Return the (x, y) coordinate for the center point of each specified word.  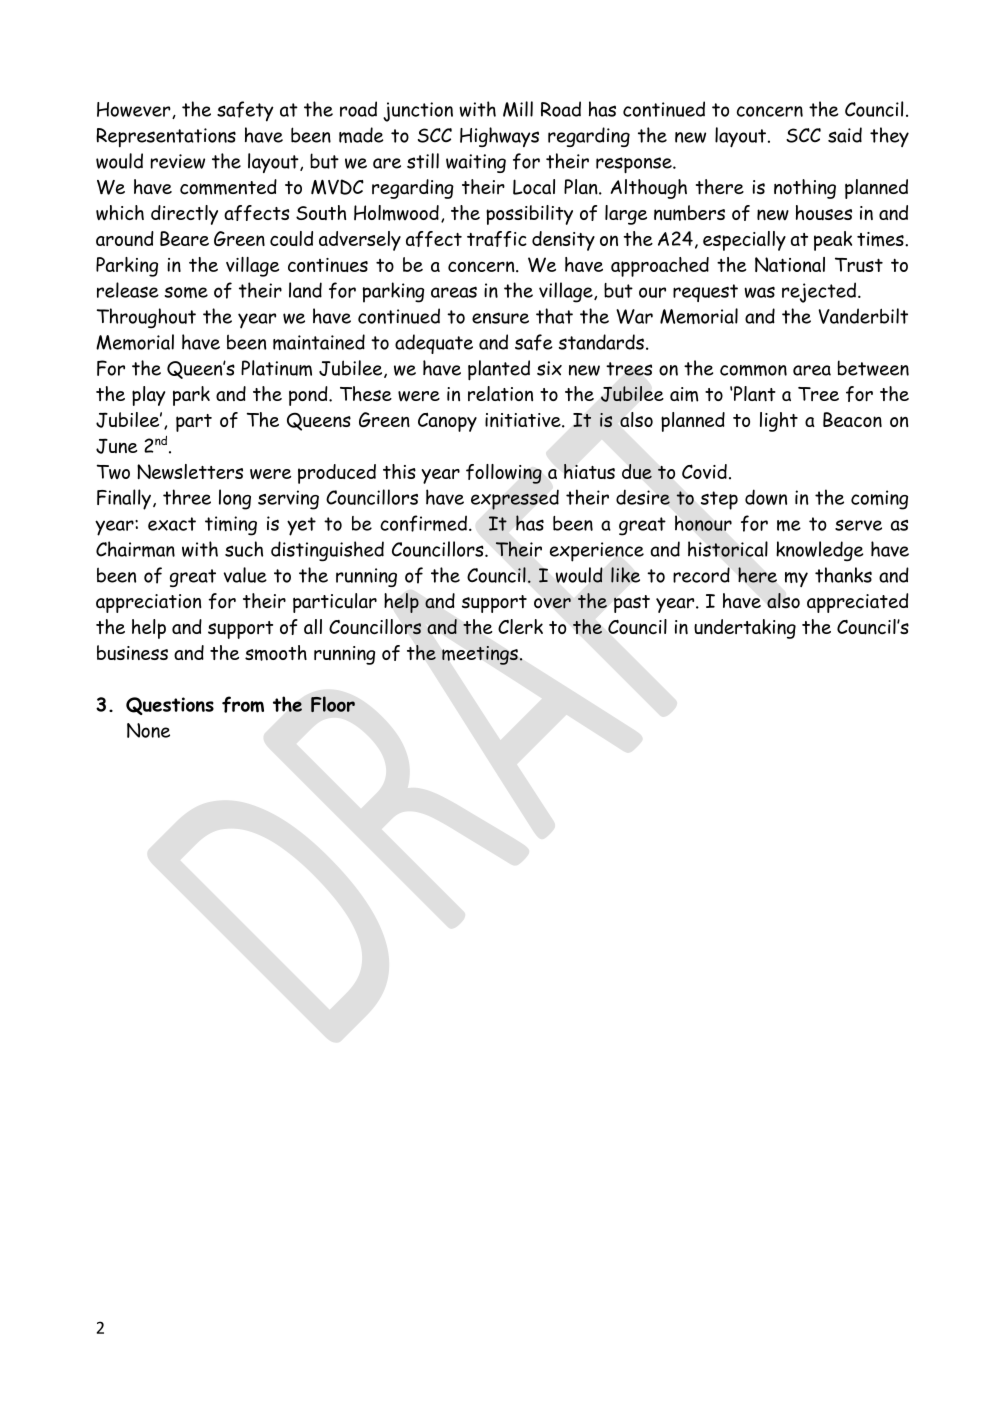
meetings (480, 655)
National (790, 264)
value (245, 575)
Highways (499, 137)
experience (597, 552)
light (779, 422)
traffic (497, 239)
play (148, 396)
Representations (166, 138)
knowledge (820, 551)
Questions (170, 706)
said (845, 135)
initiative (524, 420)
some (186, 292)
